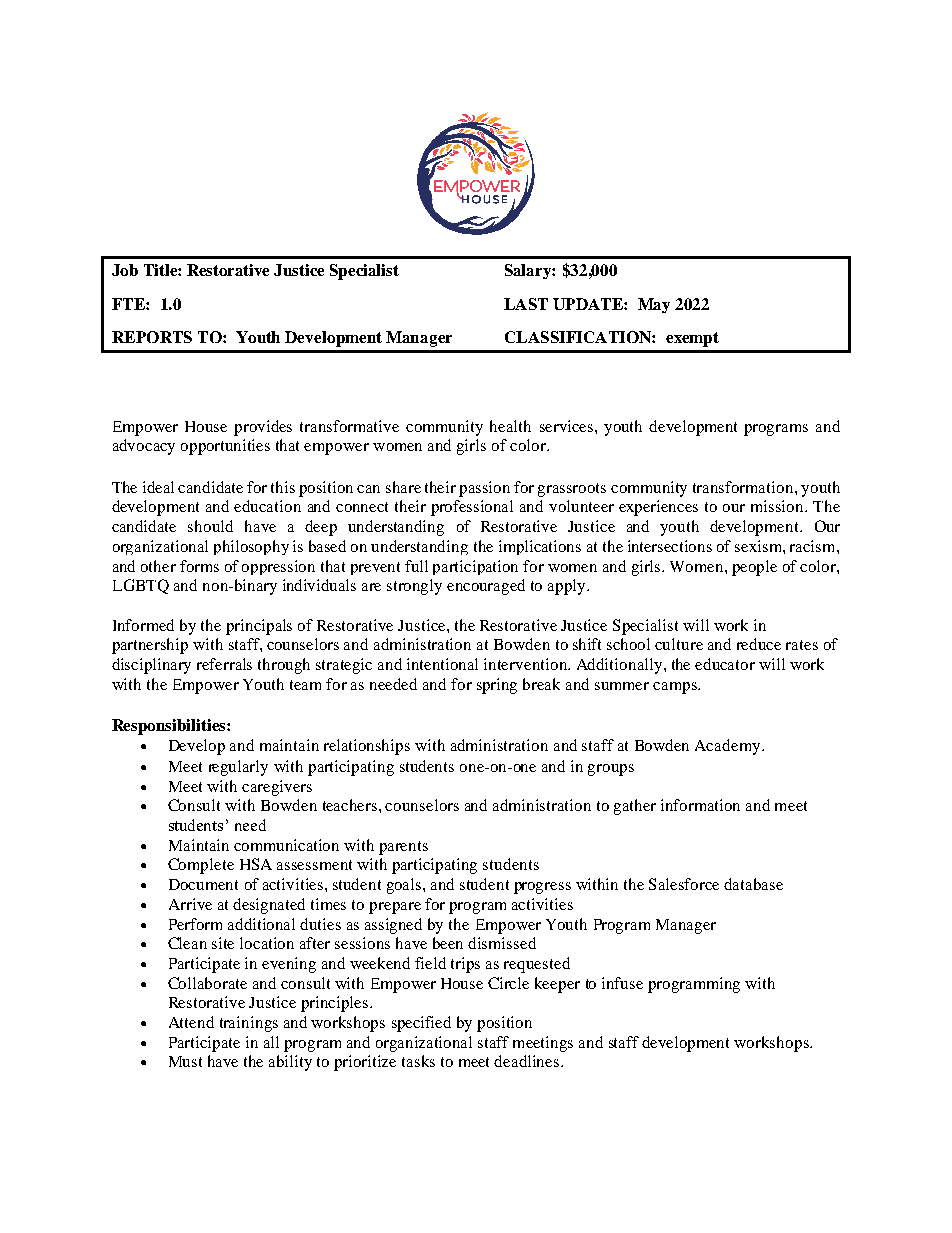 The image size is (952, 1233). What do you see at coordinates (191, 1022) in the page?
I see `Attend` at bounding box center [191, 1022].
